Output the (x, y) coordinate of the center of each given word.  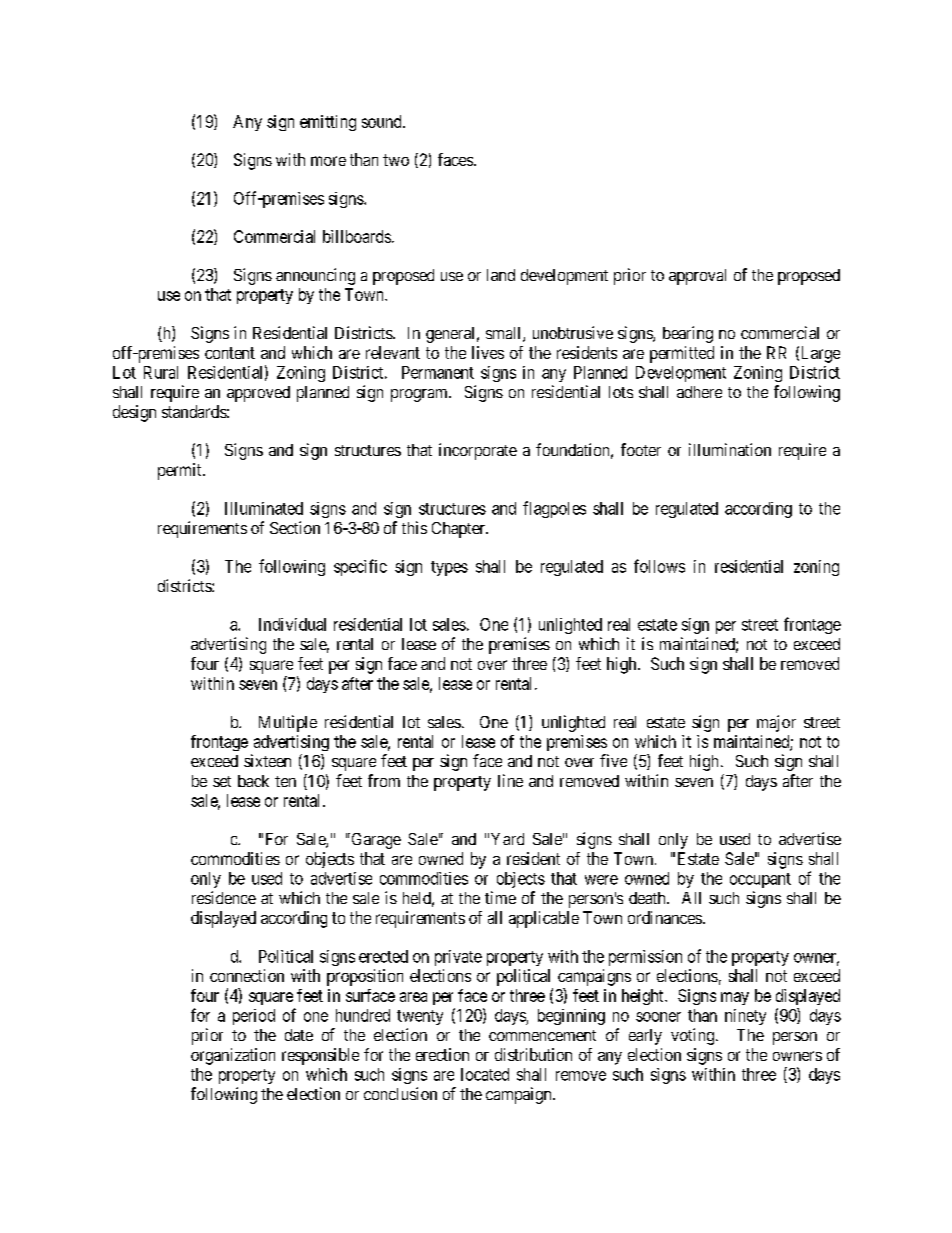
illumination (730, 449)
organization (233, 1056)
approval (697, 277)
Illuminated (264, 508)
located (485, 1074)
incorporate (478, 451)
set (222, 781)
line (510, 780)
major (776, 723)
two (396, 160)
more (328, 161)
